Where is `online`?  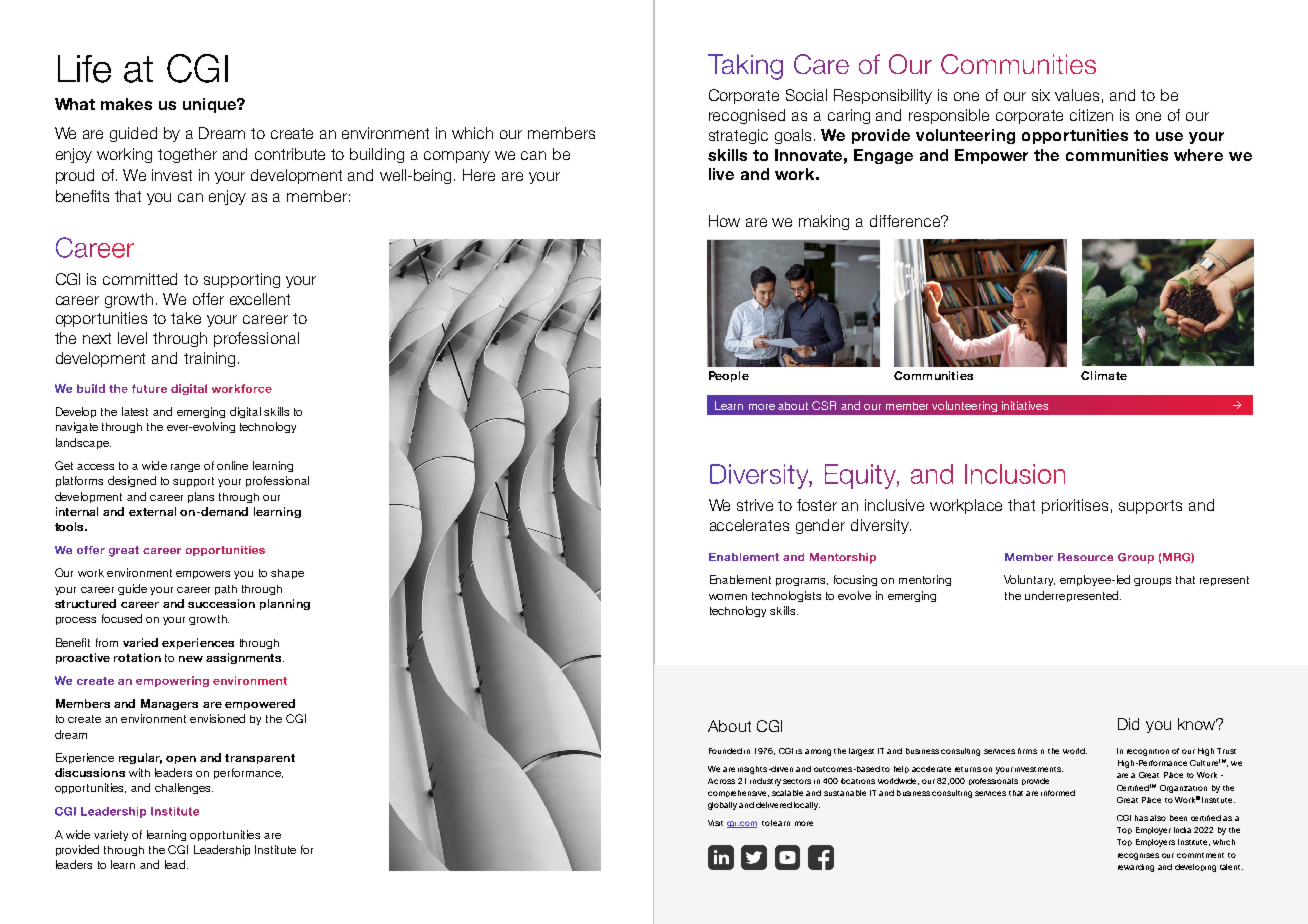 online is located at coordinates (232, 465).
